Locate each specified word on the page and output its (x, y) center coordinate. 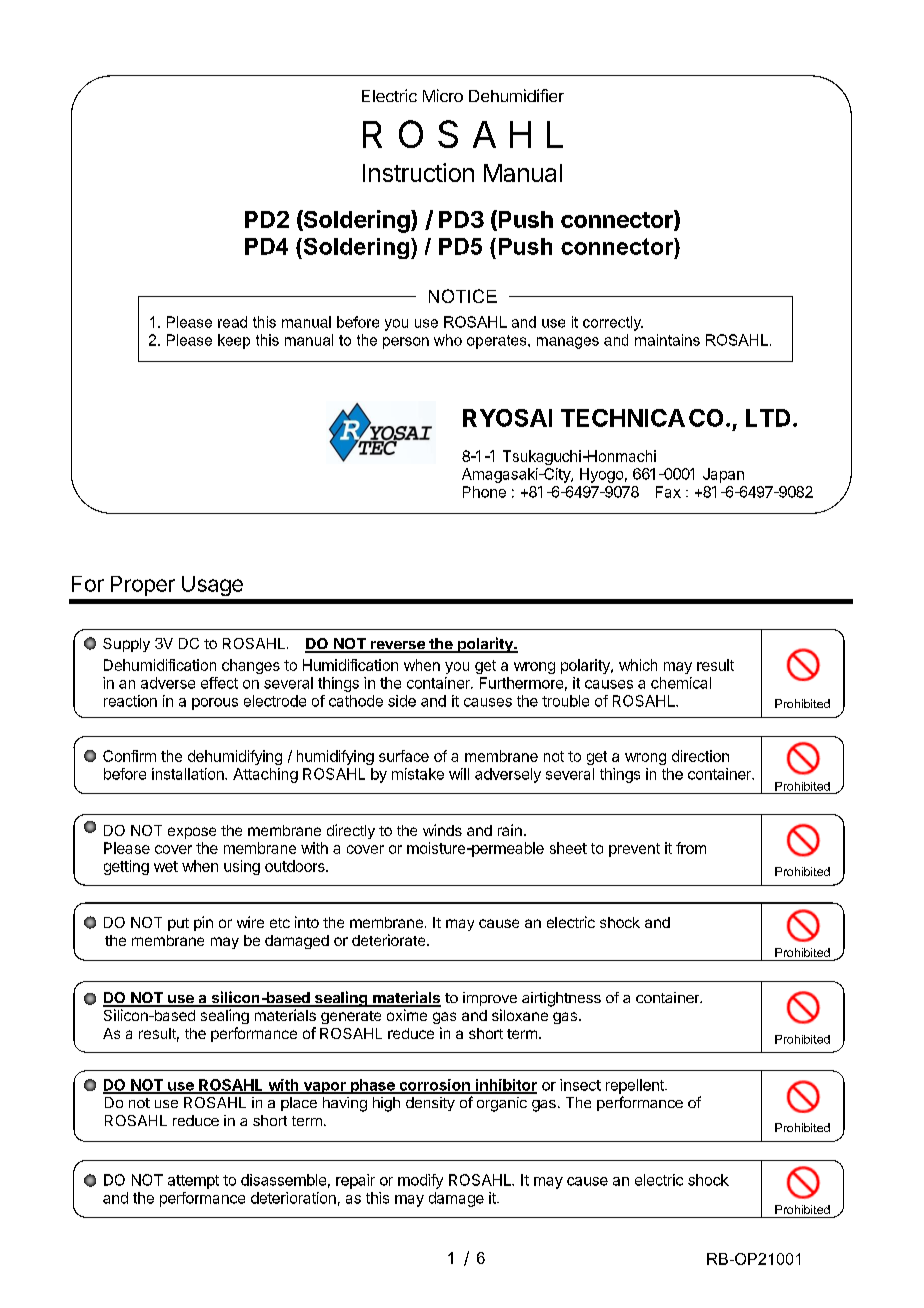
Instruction (418, 172)
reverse (397, 646)
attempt (193, 1182)
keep (234, 341)
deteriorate (390, 940)
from (691, 848)
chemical (681, 683)
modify (420, 1181)
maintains (667, 340)
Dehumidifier (516, 95)
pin (203, 923)
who (448, 340)
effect (219, 683)
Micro (443, 95)
